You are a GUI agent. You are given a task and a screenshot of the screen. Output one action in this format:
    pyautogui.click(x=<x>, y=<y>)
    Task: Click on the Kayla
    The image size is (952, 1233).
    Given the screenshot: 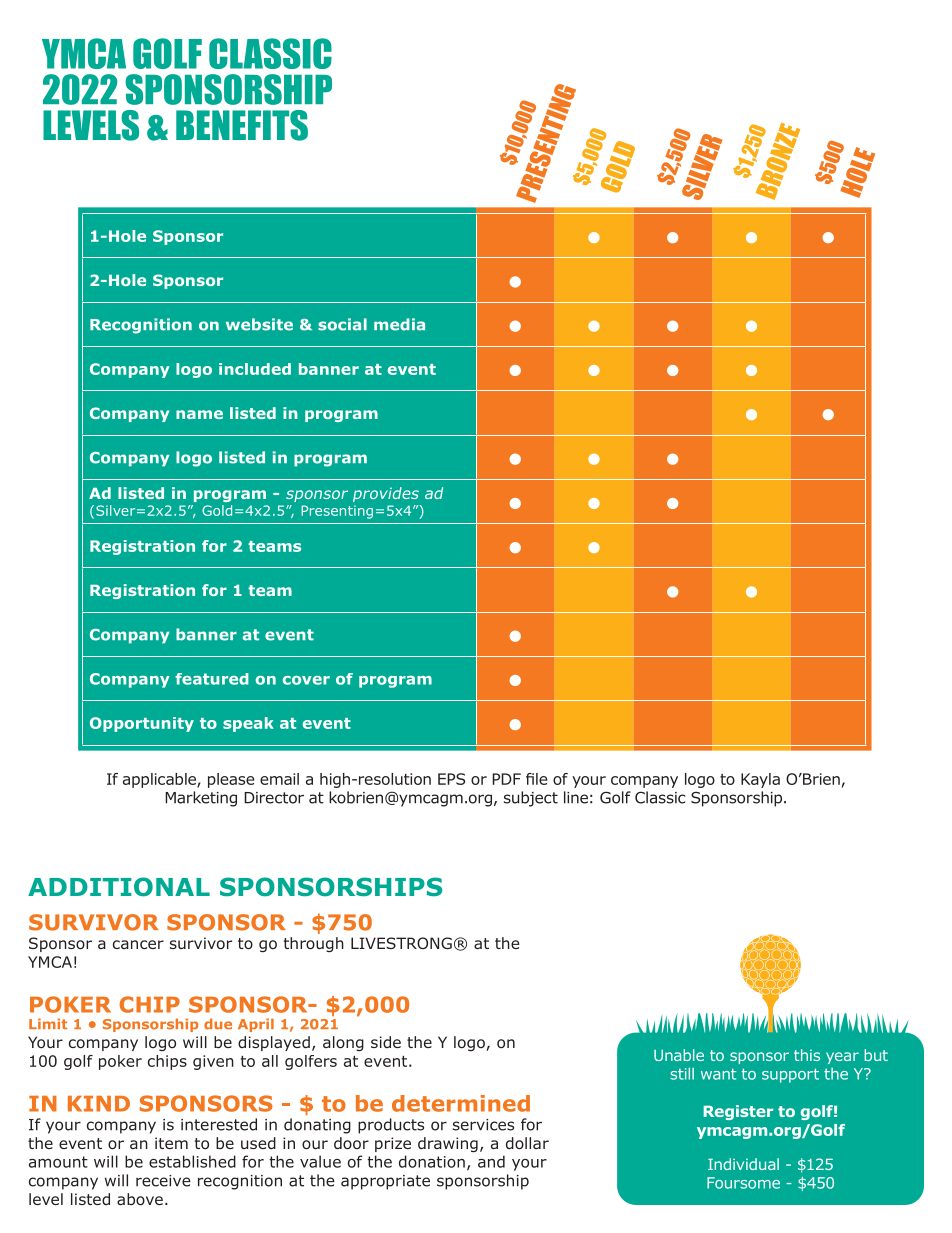 What is the action you would take?
    pyautogui.click(x=760, y=780)
